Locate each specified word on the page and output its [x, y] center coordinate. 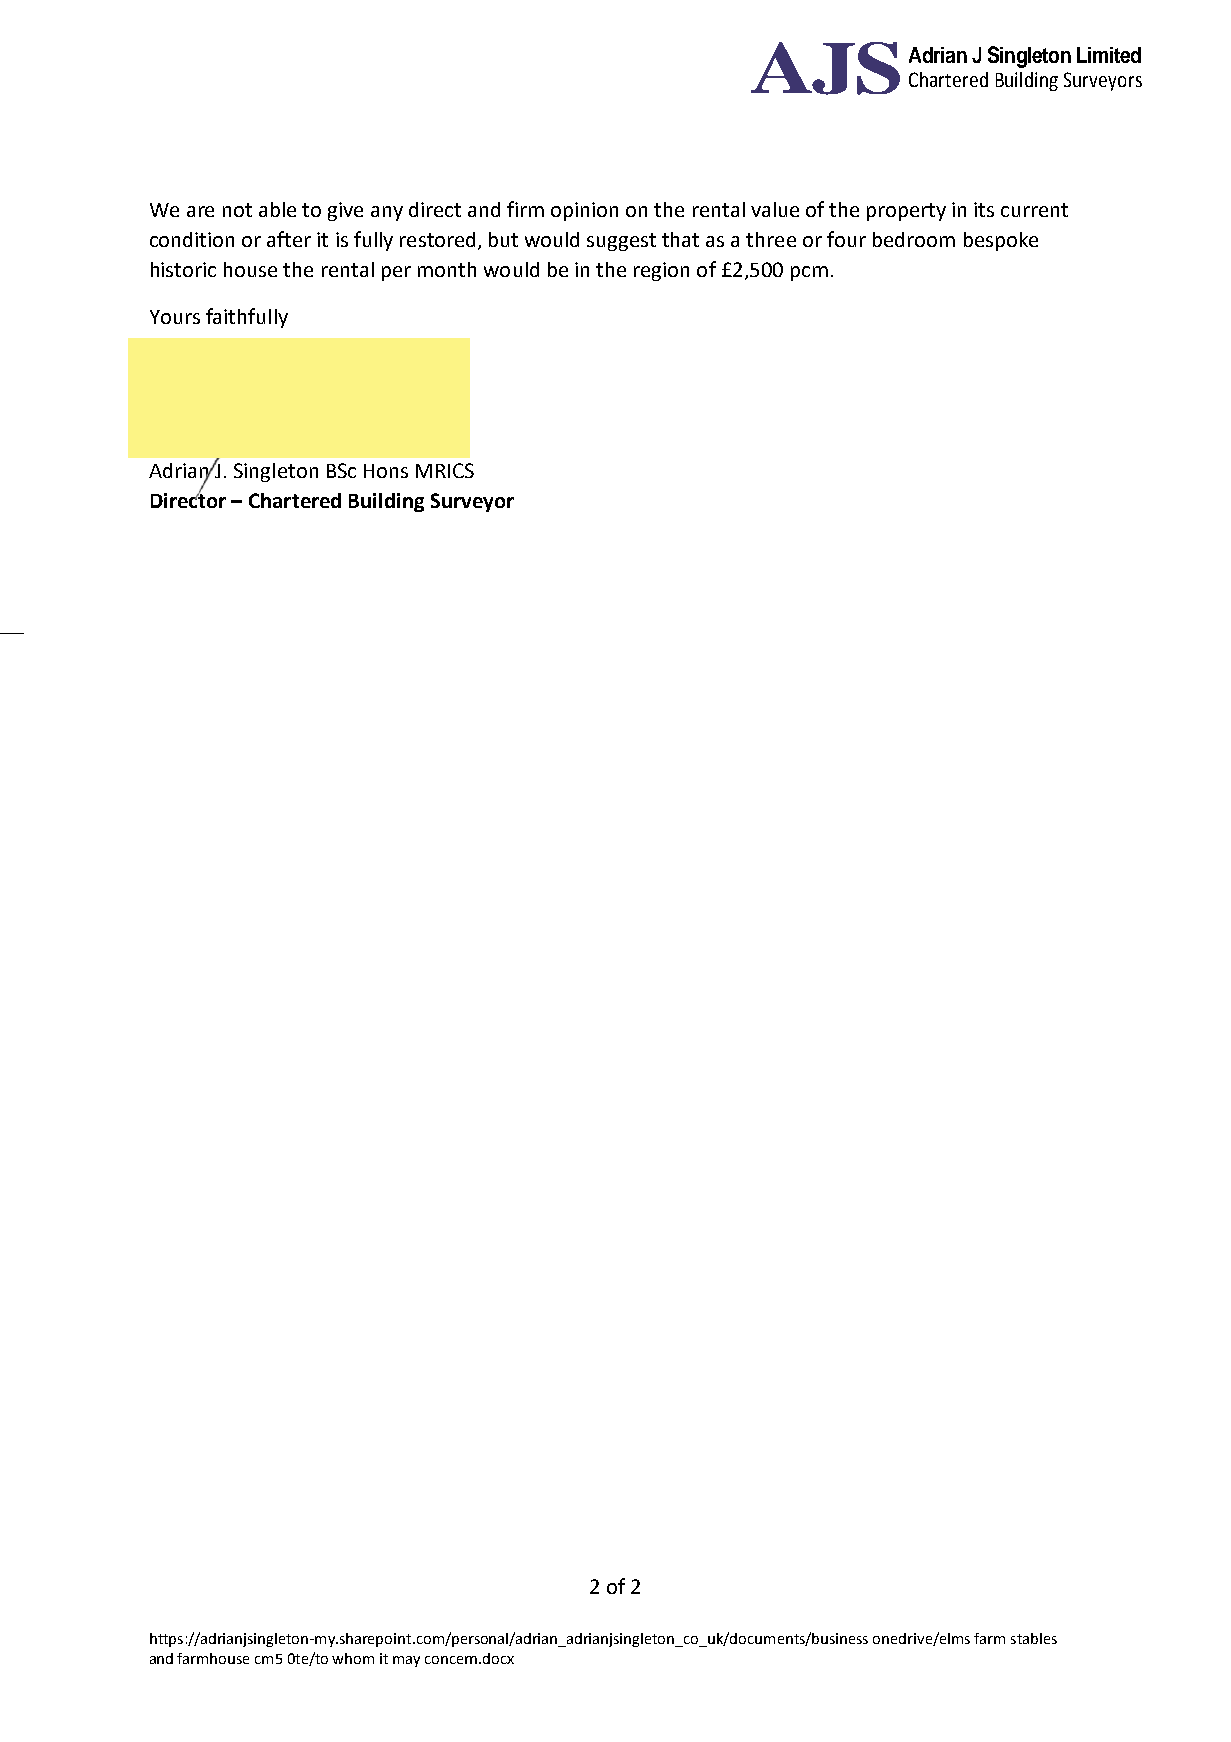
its [984, 209]
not [237, 210]
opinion [584, 211]
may [406, 1661]
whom [353, 1658]
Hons [386, 471]
